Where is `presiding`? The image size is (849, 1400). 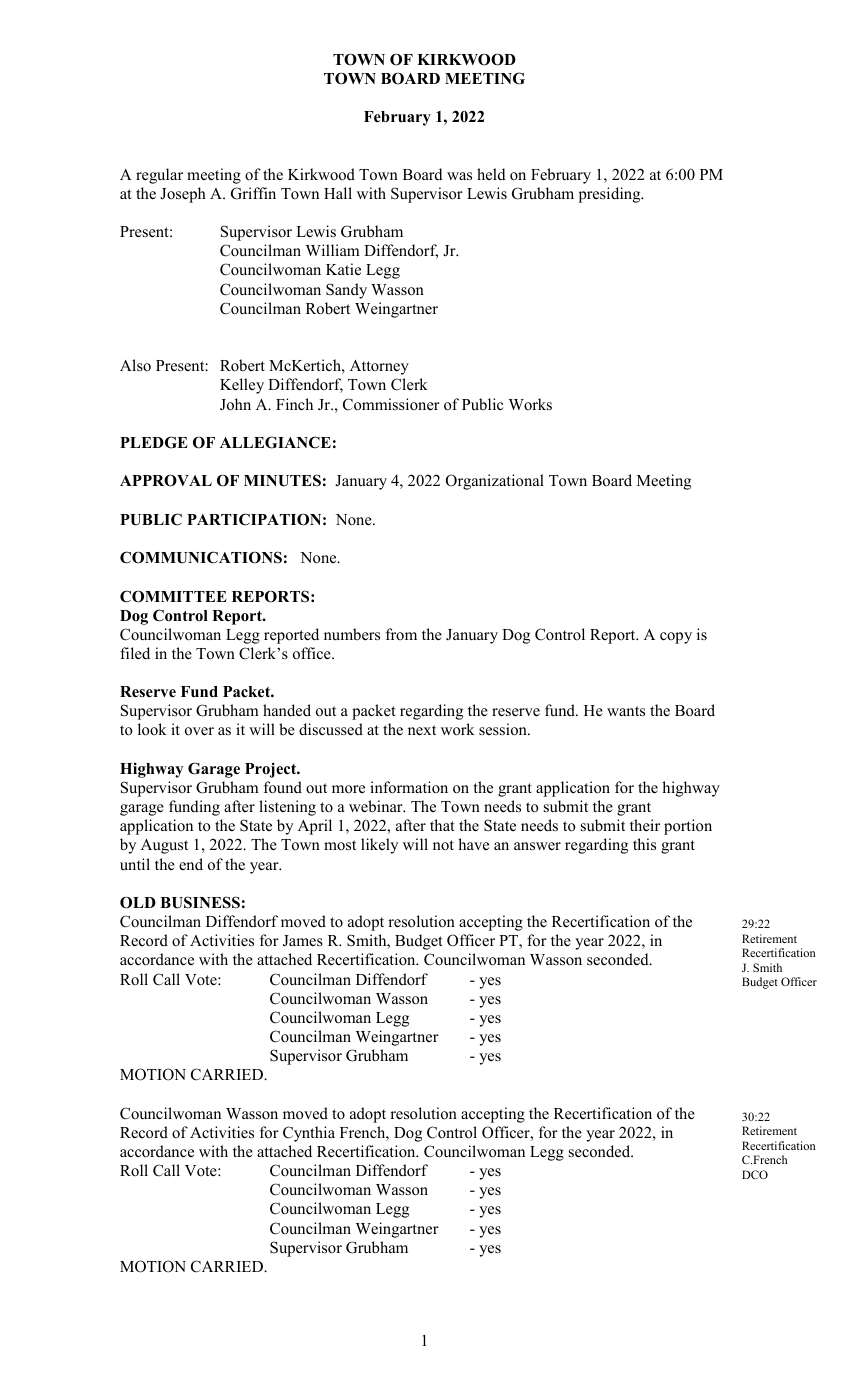
presiding is located at coordinates (611, 195).
